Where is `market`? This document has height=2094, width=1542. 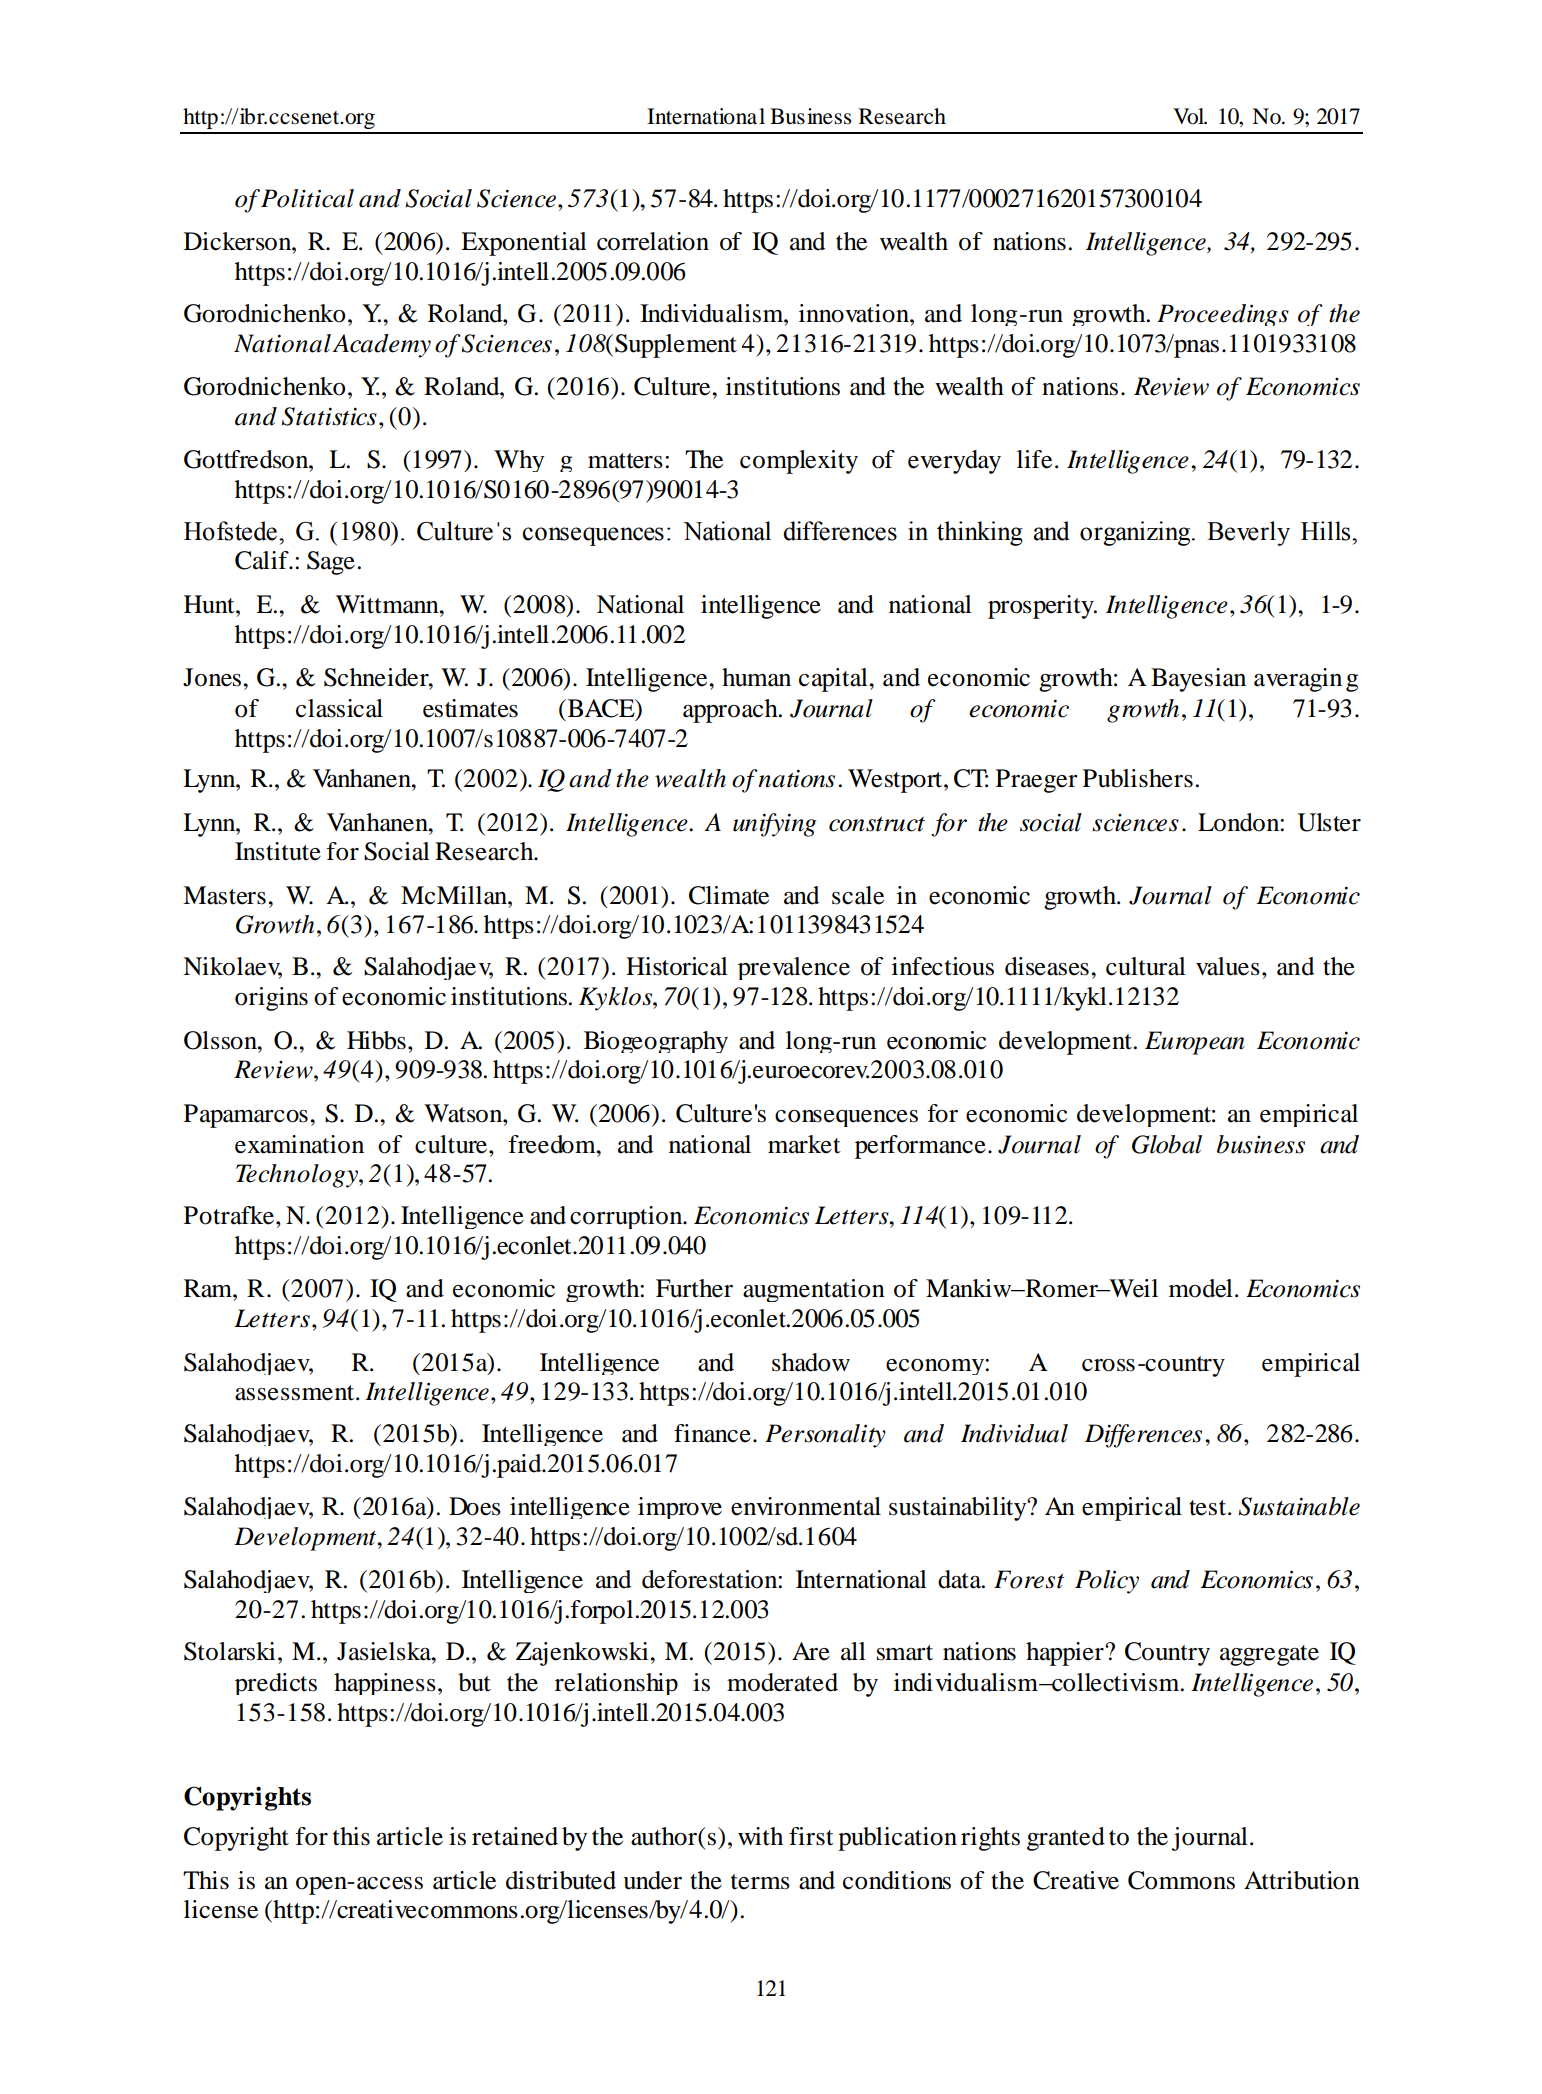 market is located at coordinates (804, 1144).
